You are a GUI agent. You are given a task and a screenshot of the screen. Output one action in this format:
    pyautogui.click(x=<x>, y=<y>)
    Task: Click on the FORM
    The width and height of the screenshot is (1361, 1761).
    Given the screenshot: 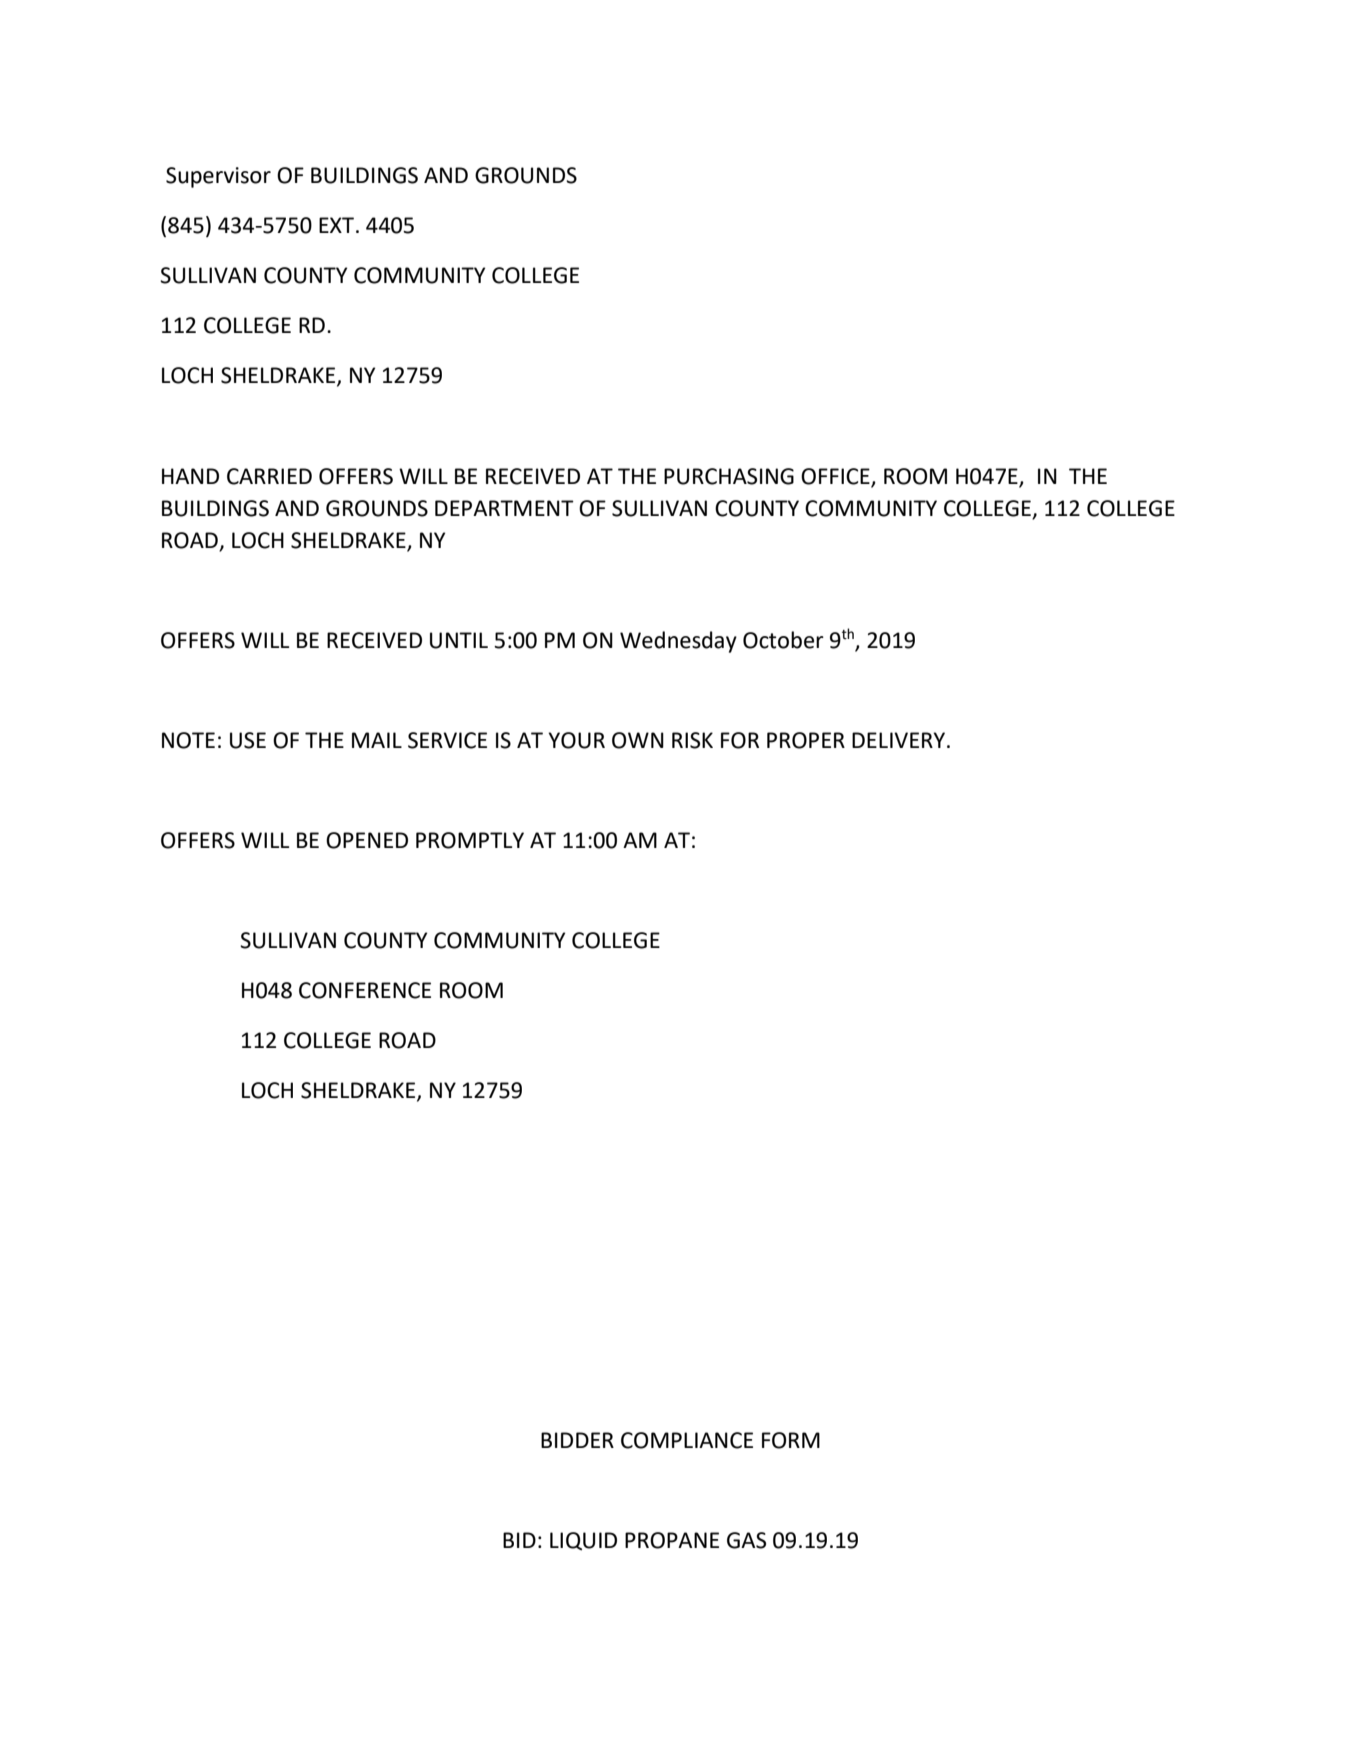 What is the action you would take?
    pyautogui.click(x=791, y=1440)
